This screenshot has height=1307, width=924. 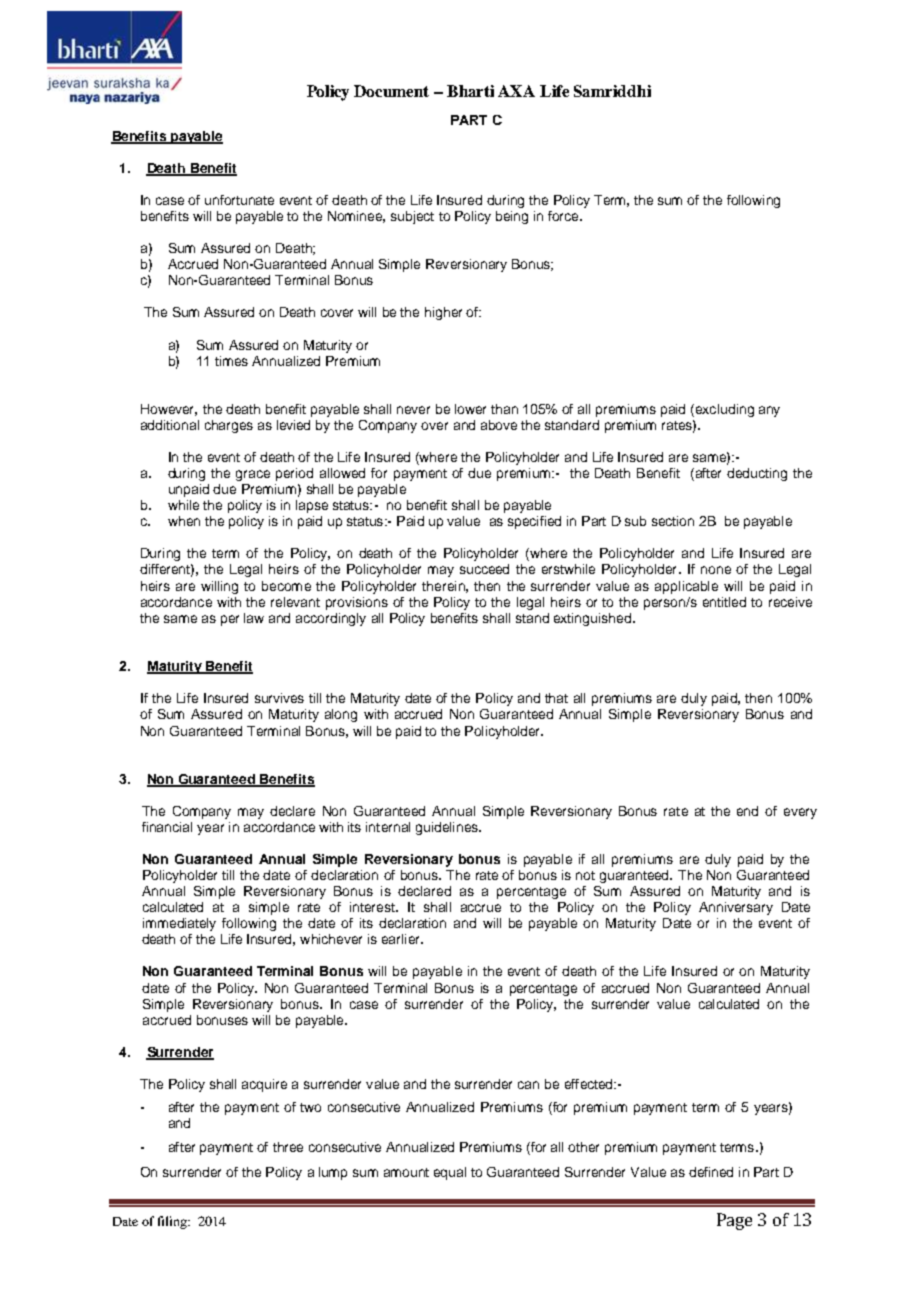 What do you see at coordinates (499, 425) in the screenshot?
I see `above` at bounding box center [499, 425].
